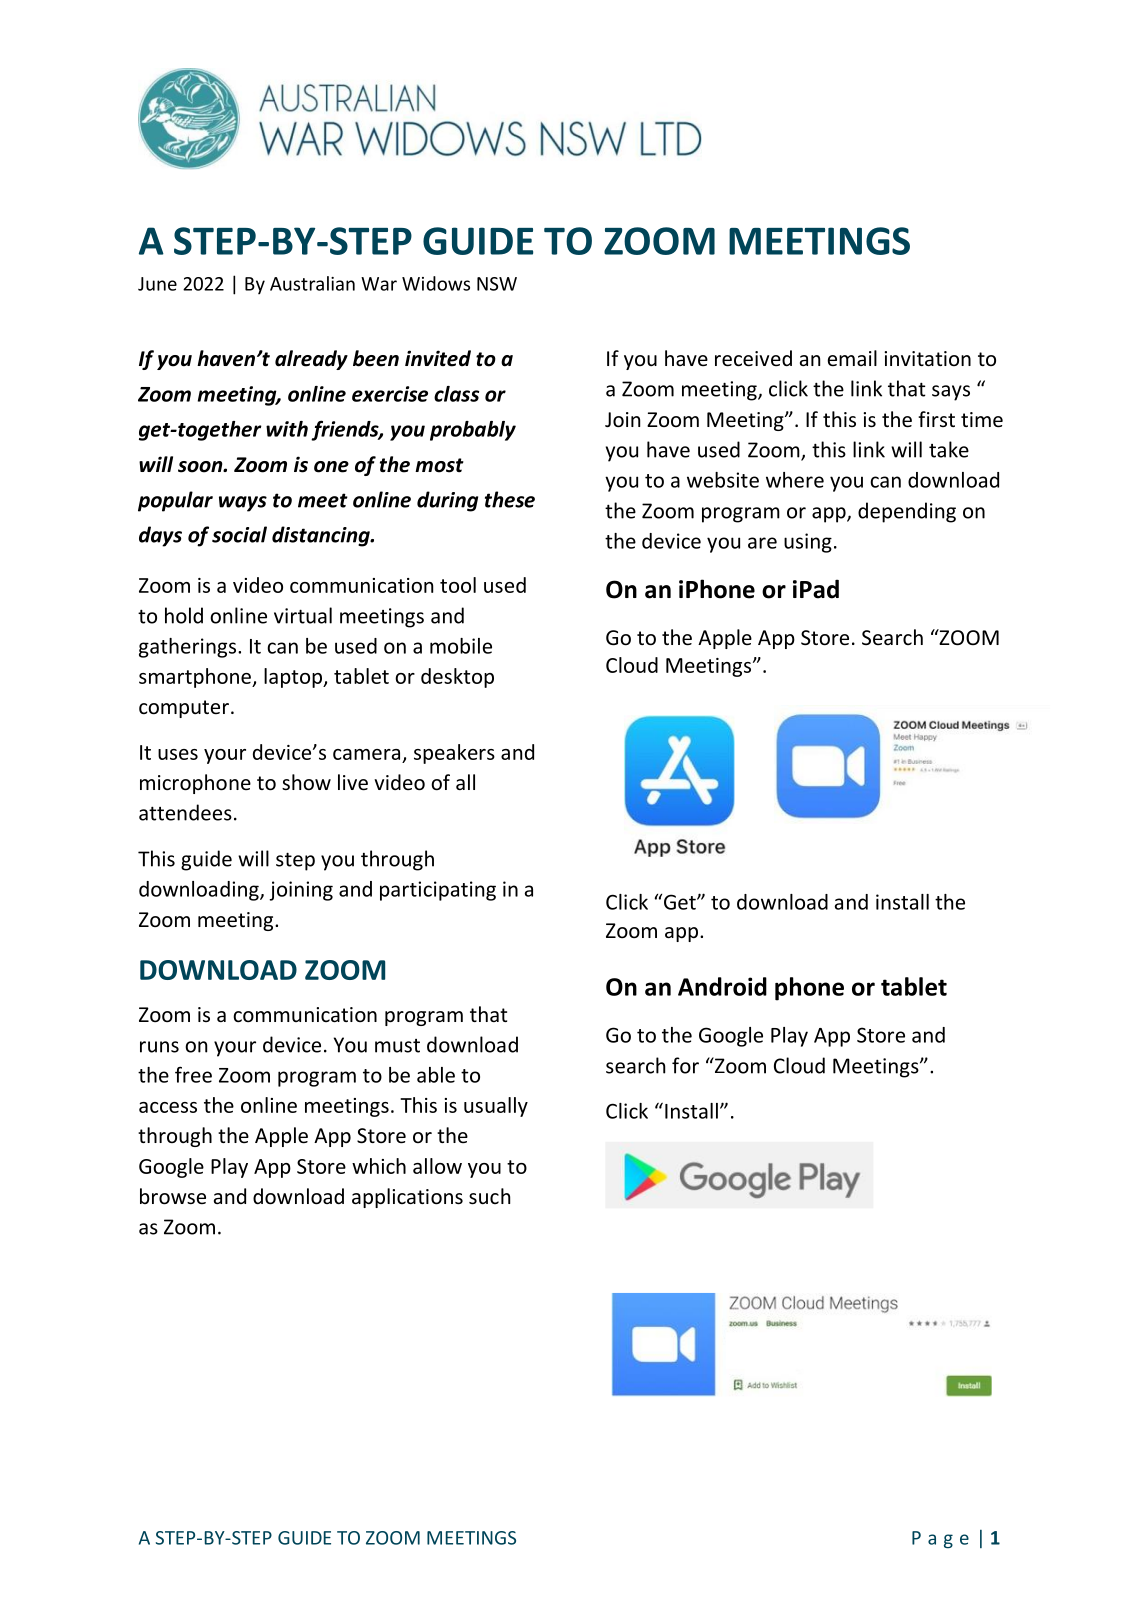 This image has height=1617, width=1143. Describe the element at coordinates (454, 754) in the image. I see `speakers` at that location.
